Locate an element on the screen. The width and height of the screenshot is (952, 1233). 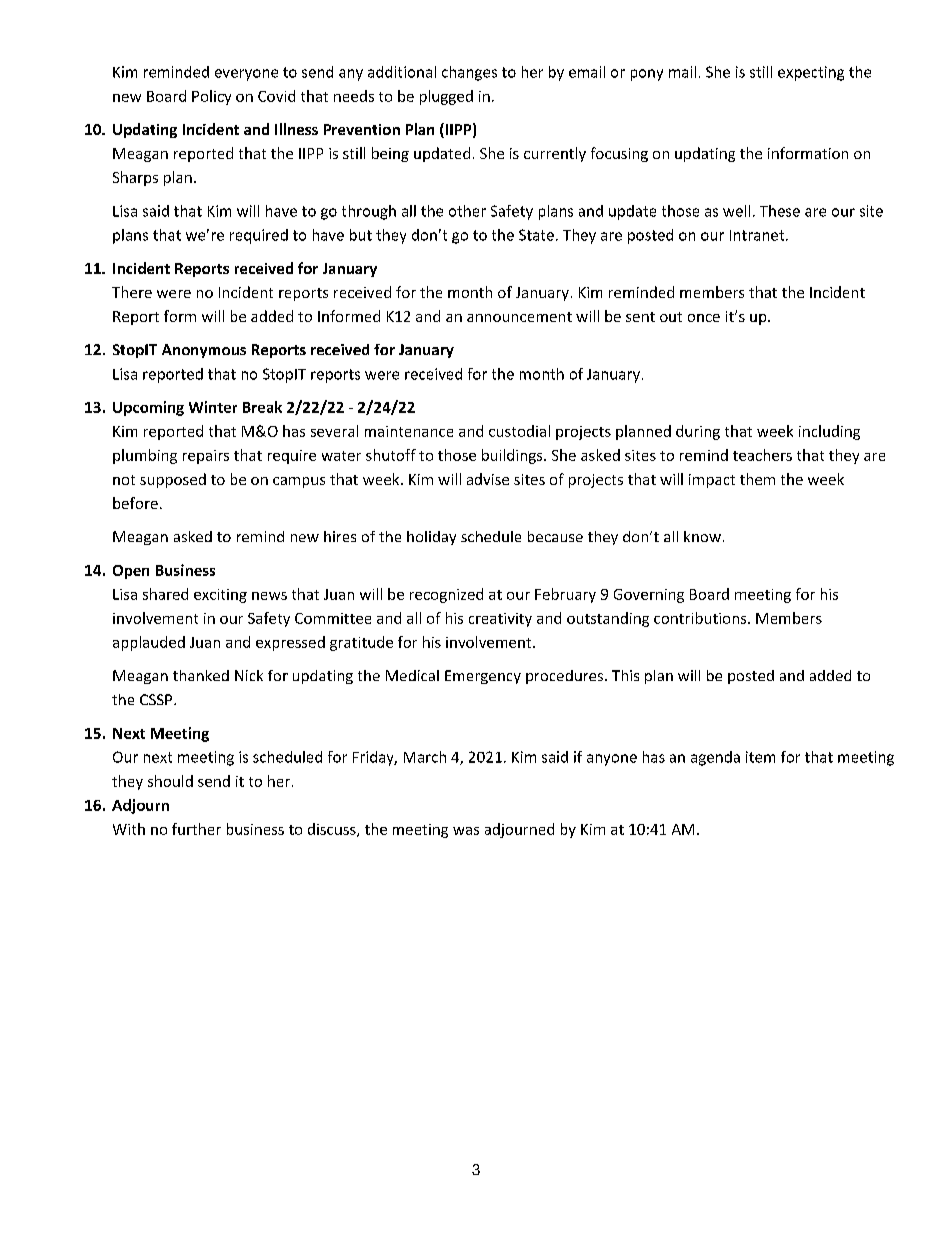
further is located at coordinates (196, 829).
